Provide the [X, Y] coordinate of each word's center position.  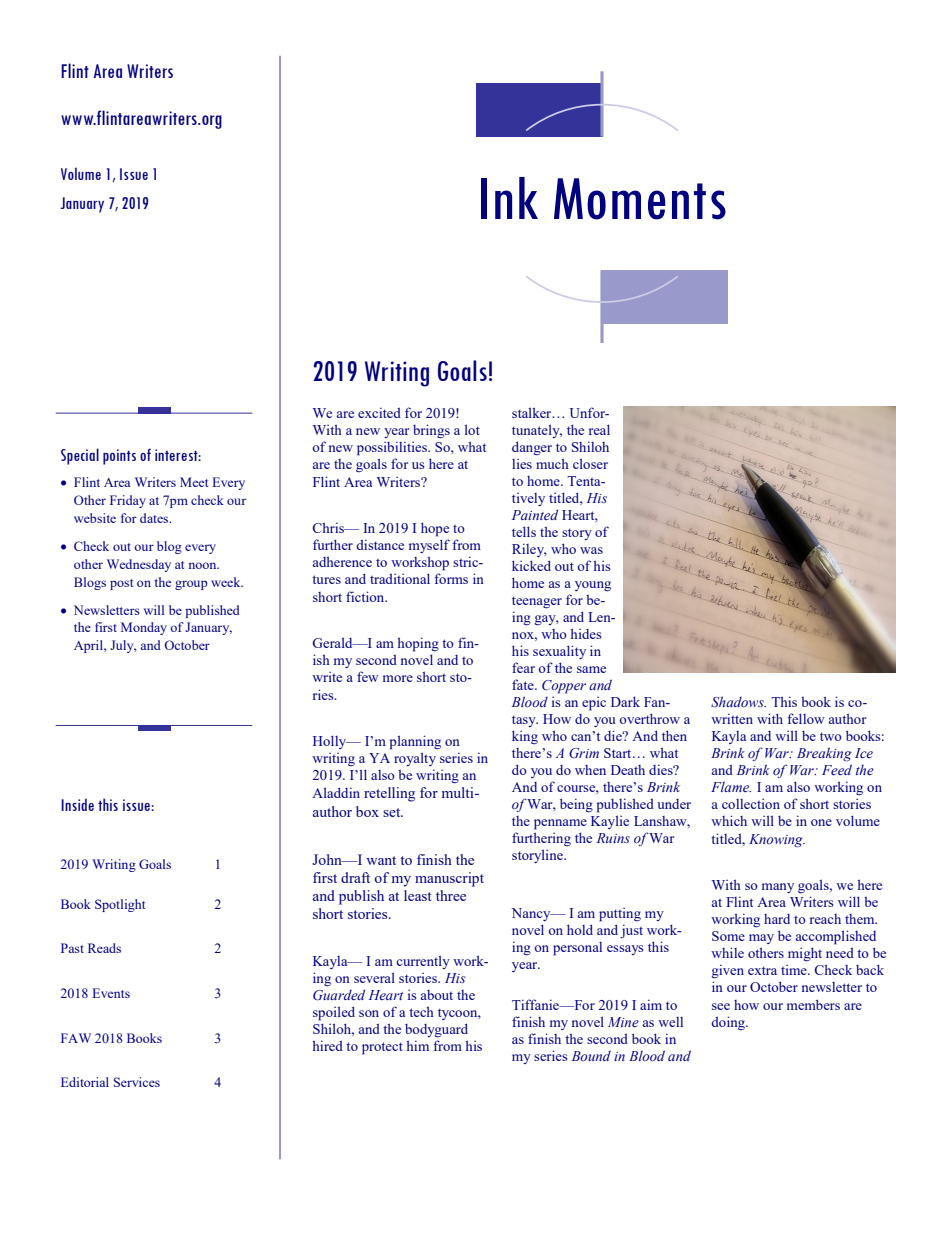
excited [379, 412]
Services [137, 1082]
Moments [640, 199]
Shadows [738, 701]
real [599, 429]
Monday [144, 628]
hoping [418, 644]
